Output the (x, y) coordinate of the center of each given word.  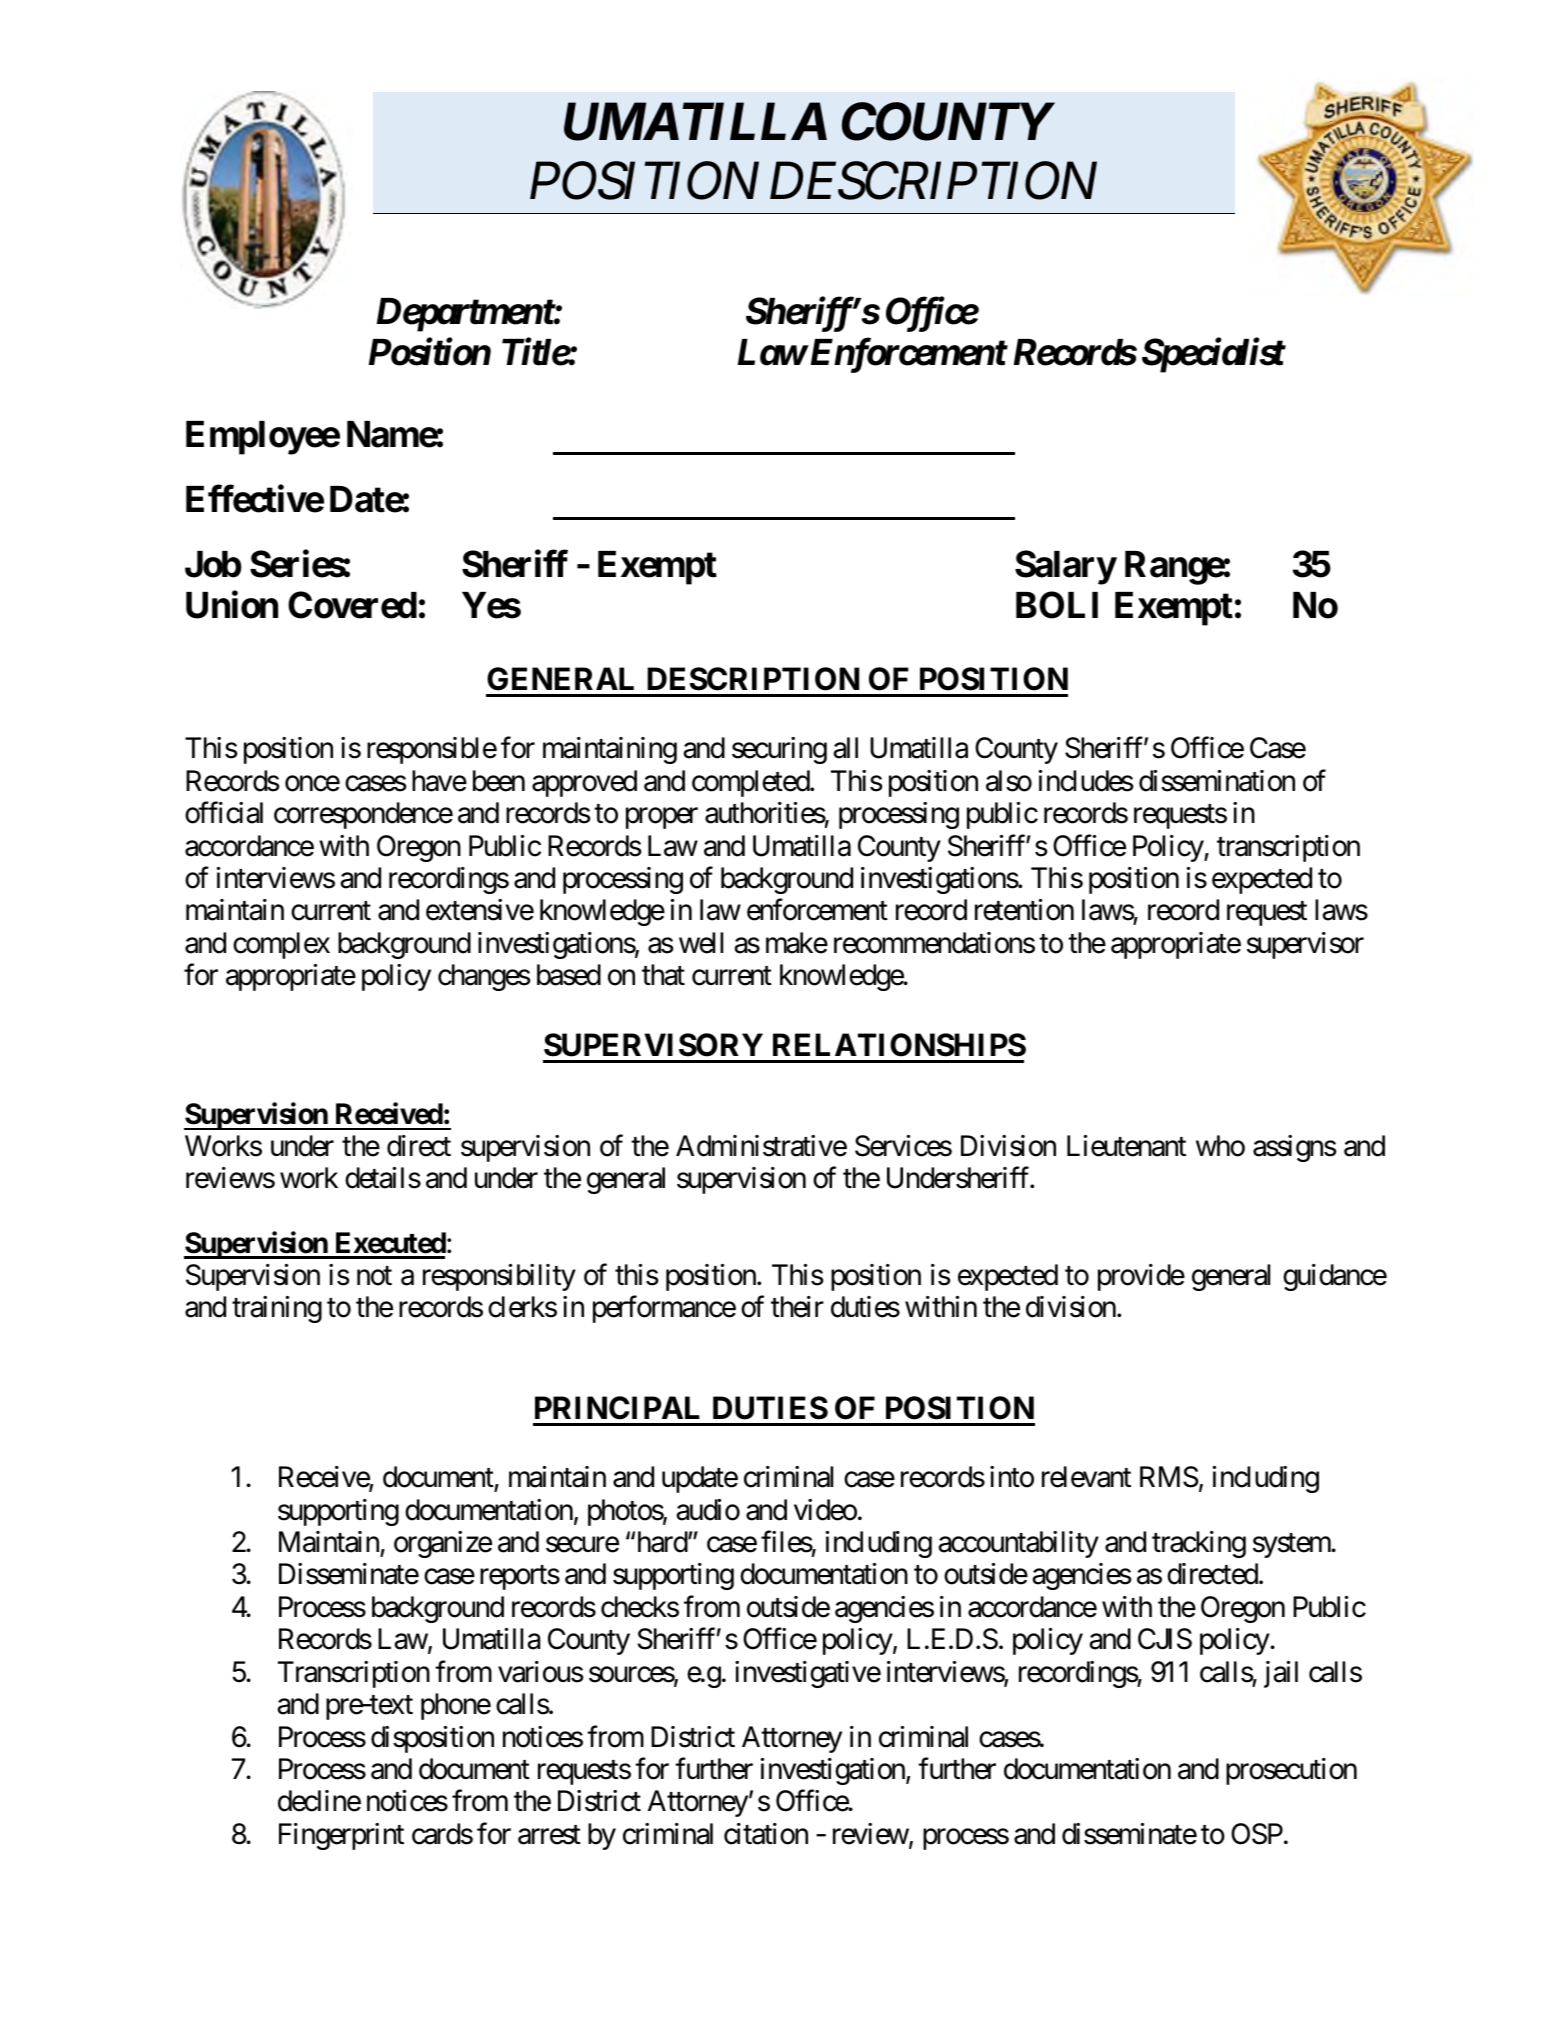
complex (281, 945)
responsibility (499, 1277)
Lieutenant (1126, 1146)
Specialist (1213, 355)
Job (213, 564)
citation (766, 1834)
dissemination (1217, 781)
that (663, 975)
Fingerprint (341, 1836)
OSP (1257, 1834)
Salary (1065, 567)
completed (751, 783)
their (797, 1307)
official (224, 813)
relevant (1086, 1477)
